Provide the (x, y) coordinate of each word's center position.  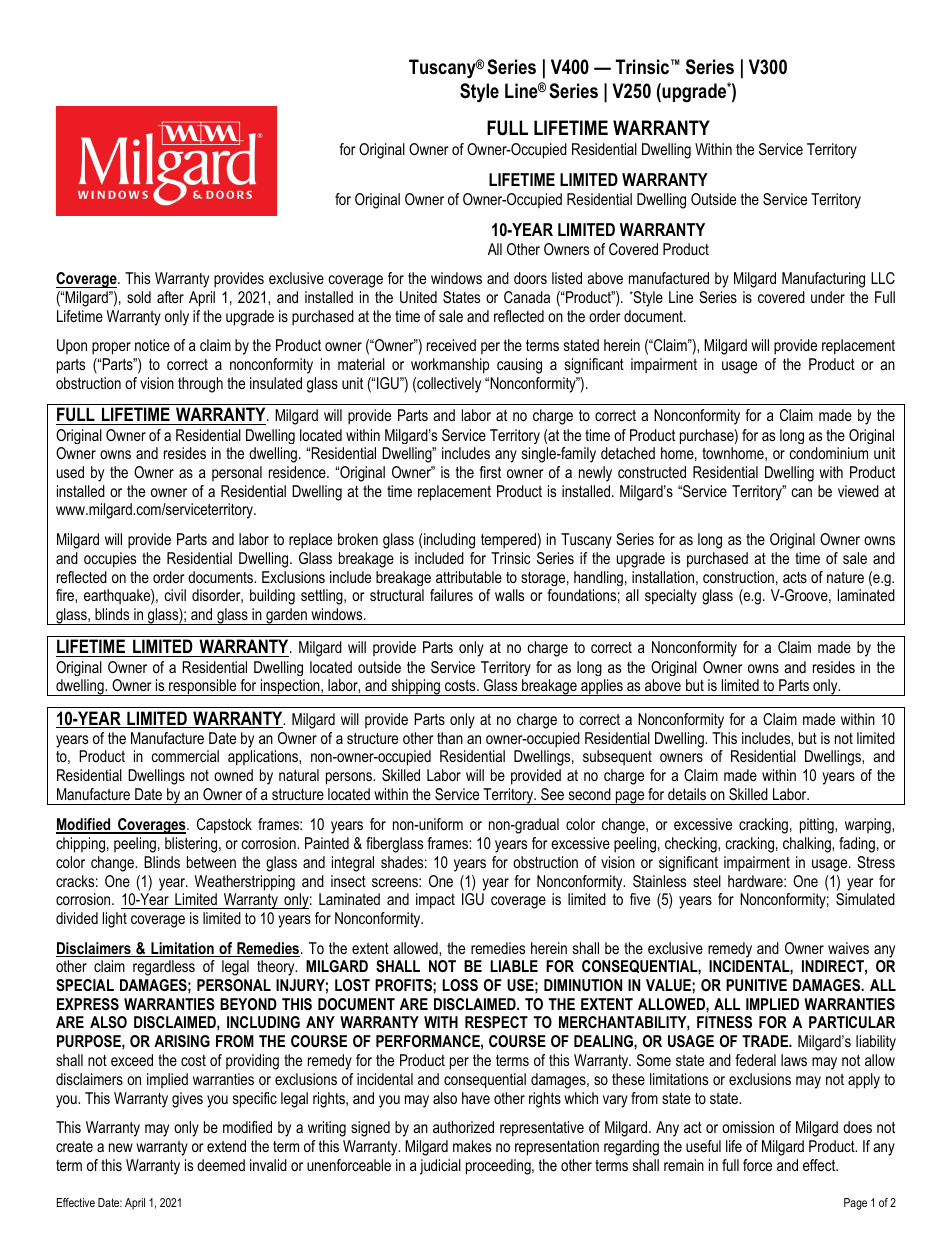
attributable (469, 577)
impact (435, 901)
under (828, 297)
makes (472, 1146)
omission (748, 1127)
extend (226, 1146)
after (170, 297)
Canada (527, 297)
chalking (808, 845)
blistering (192, 845)
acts (795, 577)
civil (175, 595)
